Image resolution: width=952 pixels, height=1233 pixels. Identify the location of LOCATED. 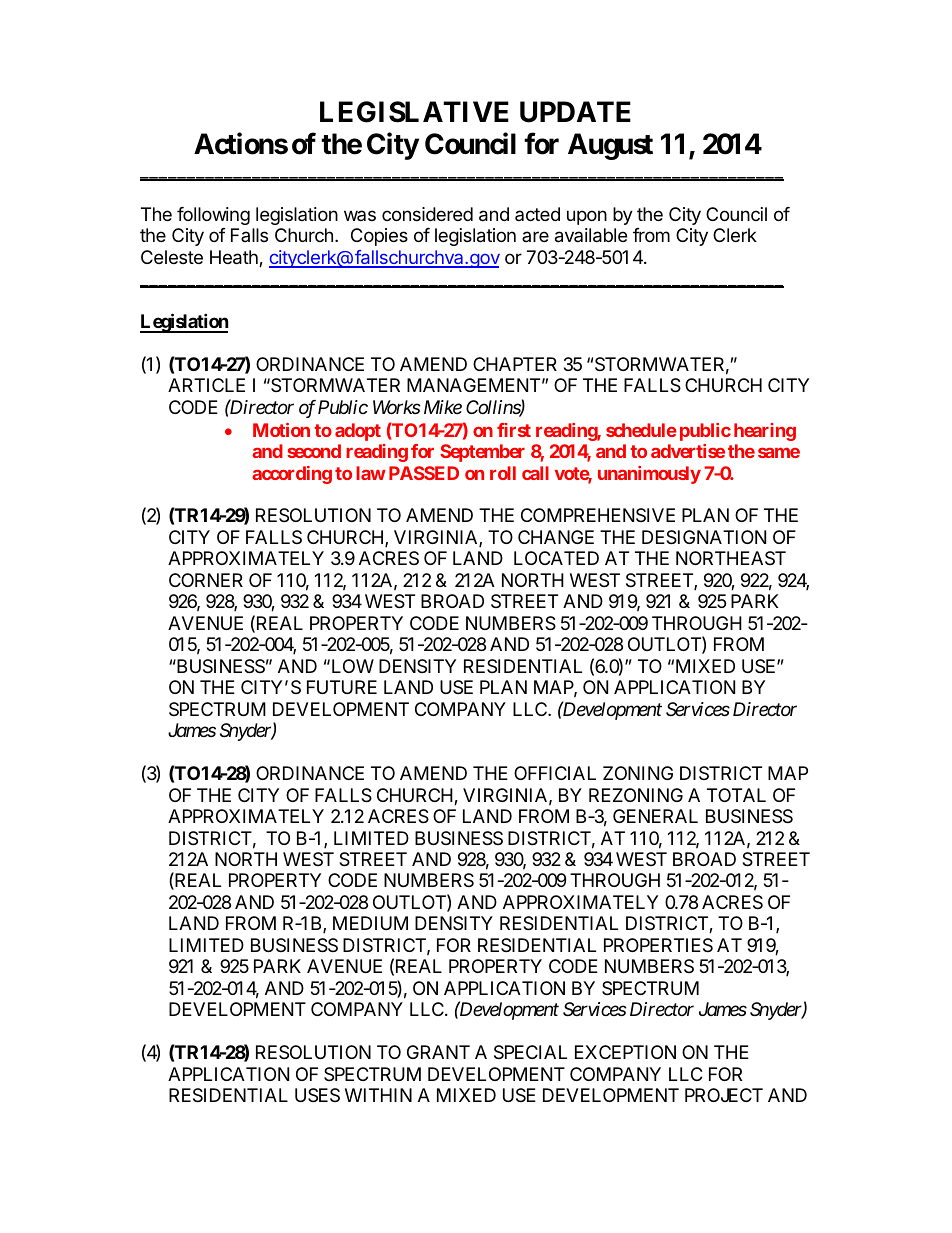
(556, 558).
